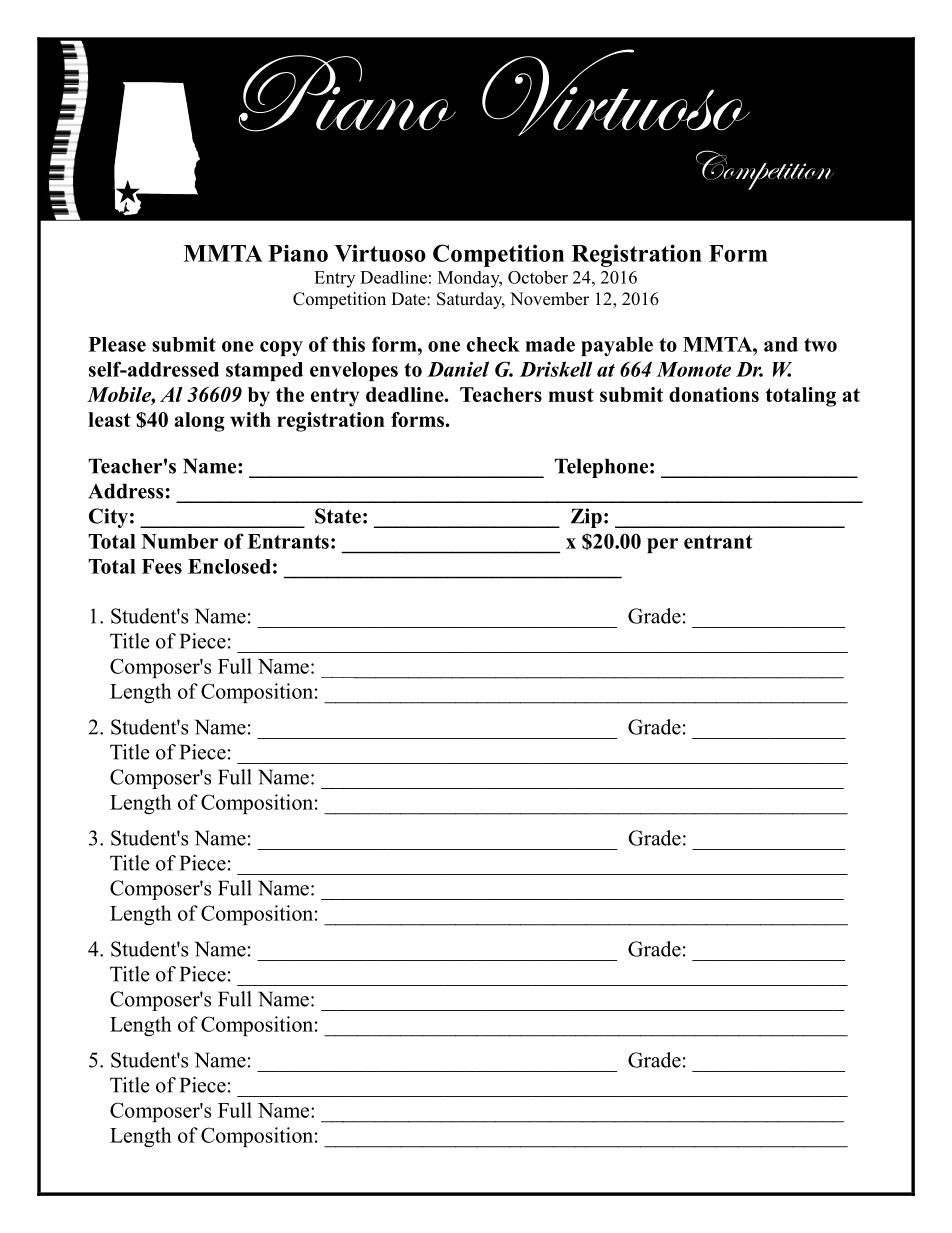 This screenshot has width=952, height=1233. Describe the element at coordinates (571, 395) in the screenshot. I see `must` at that location.
